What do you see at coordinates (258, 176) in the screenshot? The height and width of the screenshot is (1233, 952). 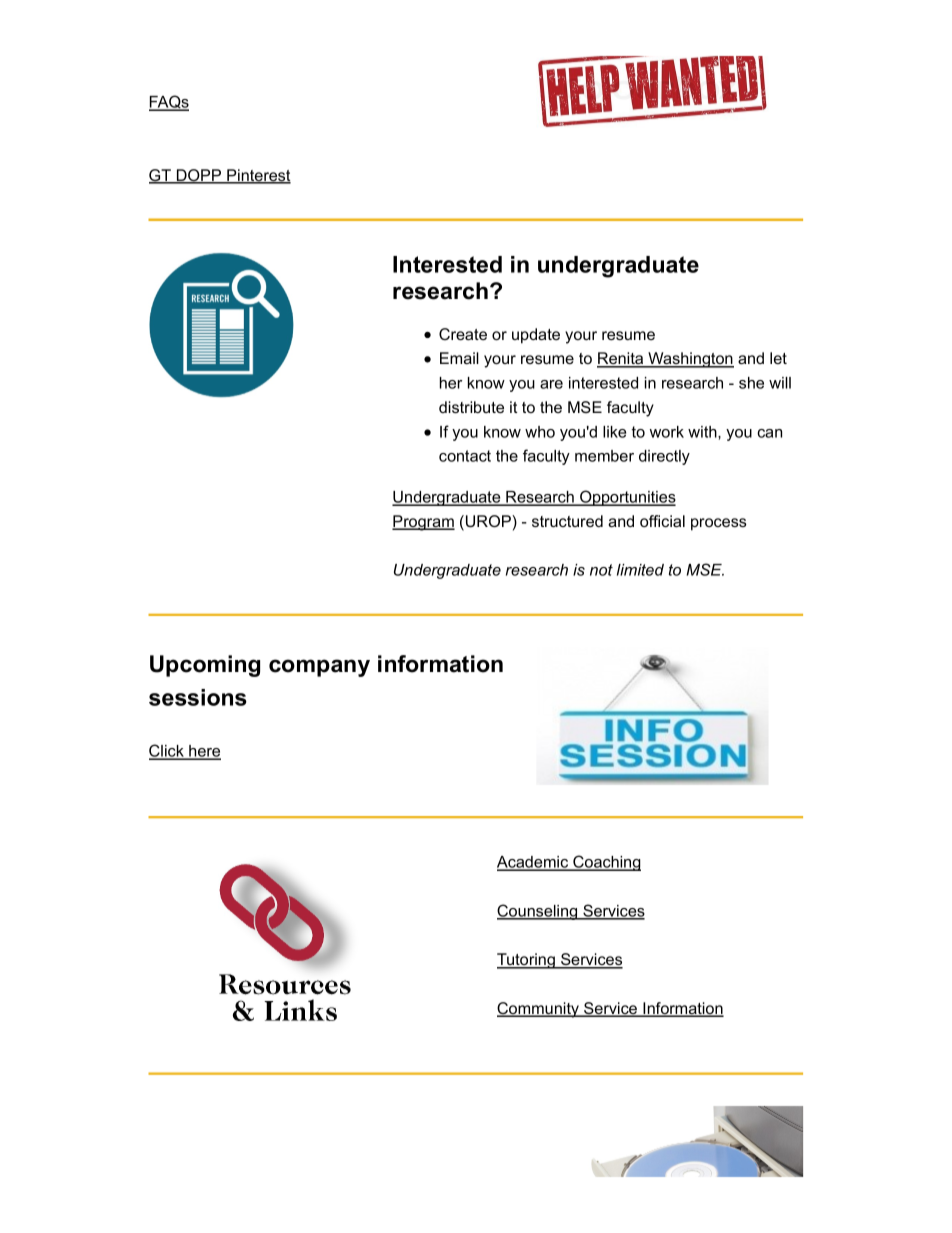 I see `Pinterest` at bounding box center [258, 176].
